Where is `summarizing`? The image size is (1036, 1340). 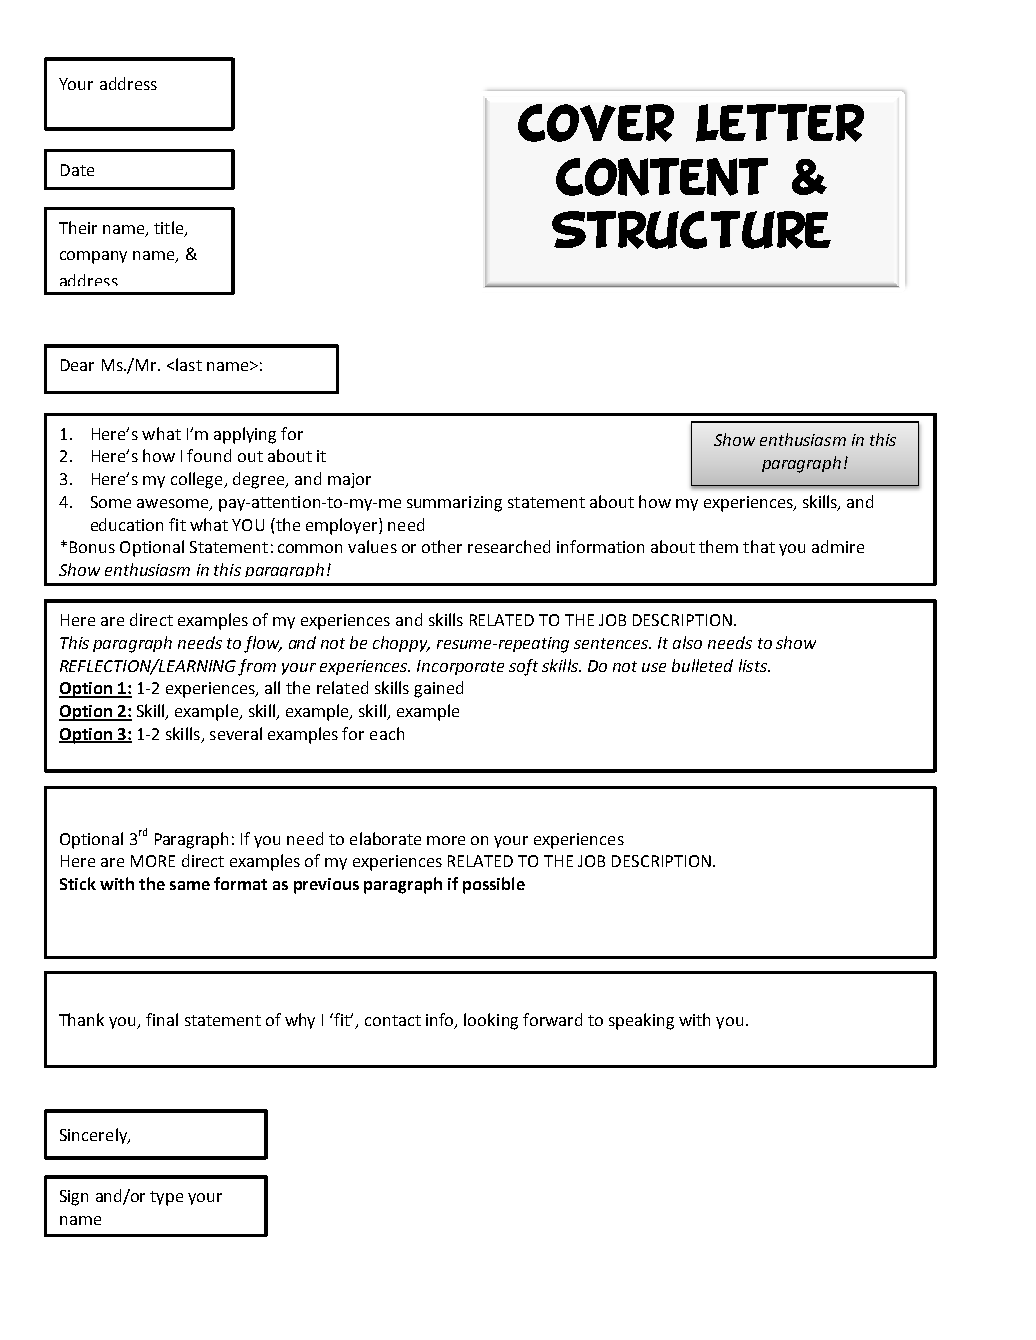 summarizing is located at coordinates (454, 504).
